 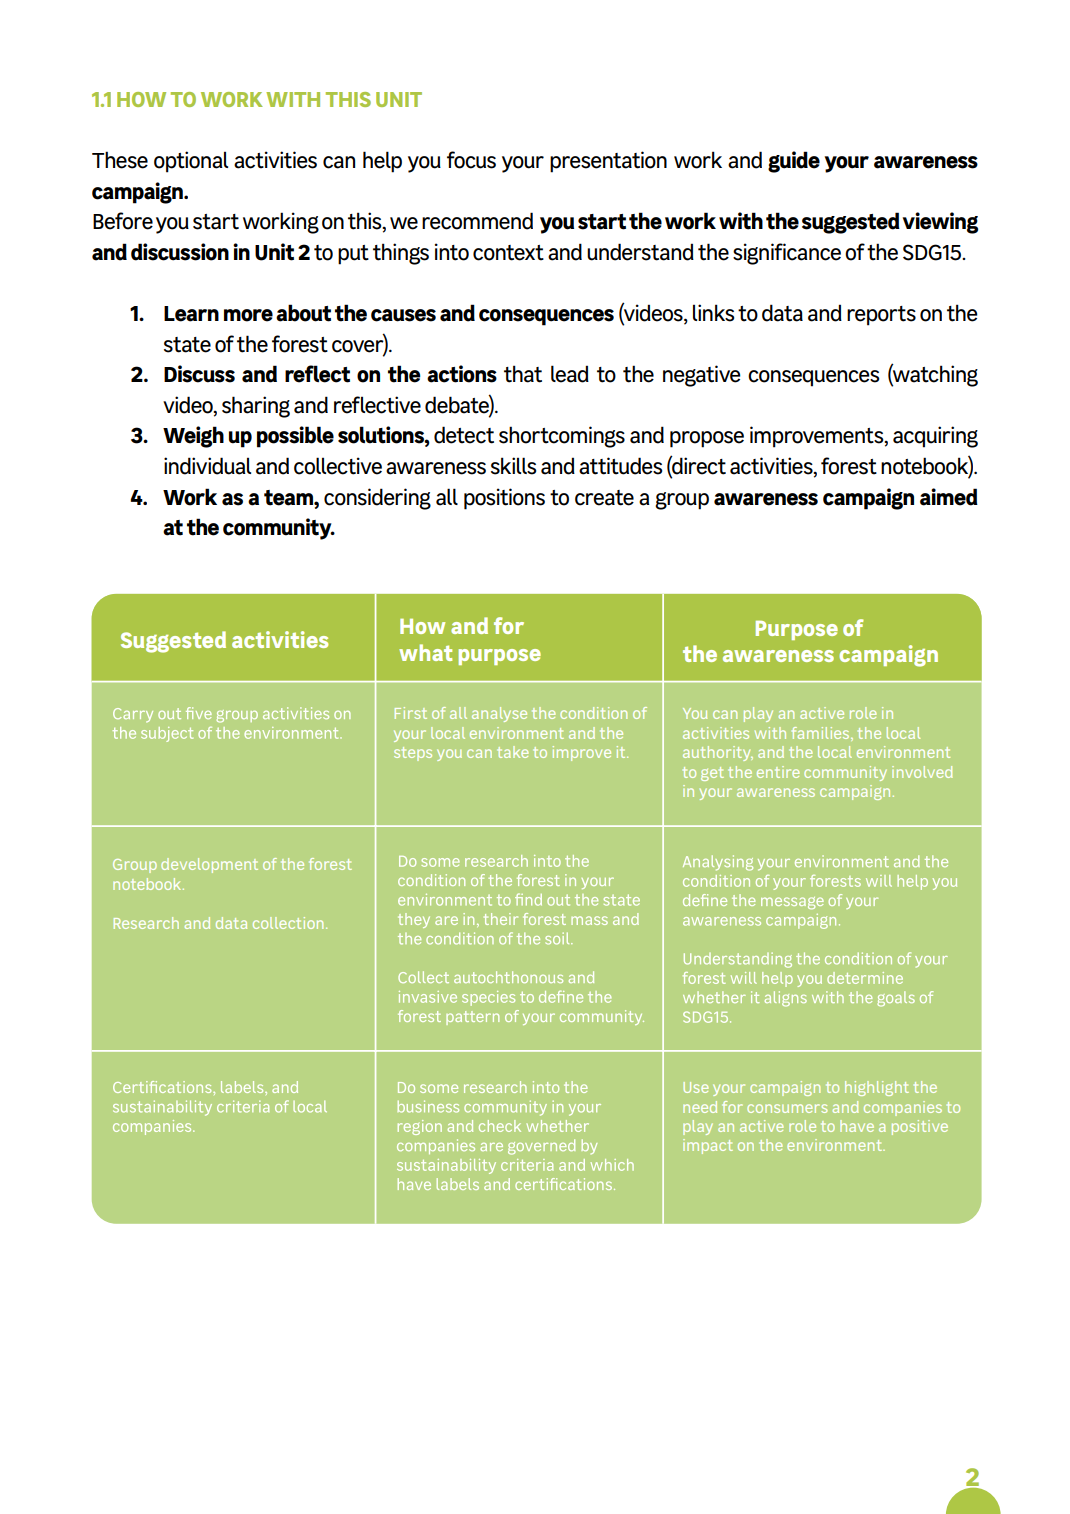 What do you see at coordinates (822, 734) in the document?
I see `families` at bounding box center [822, 734].
